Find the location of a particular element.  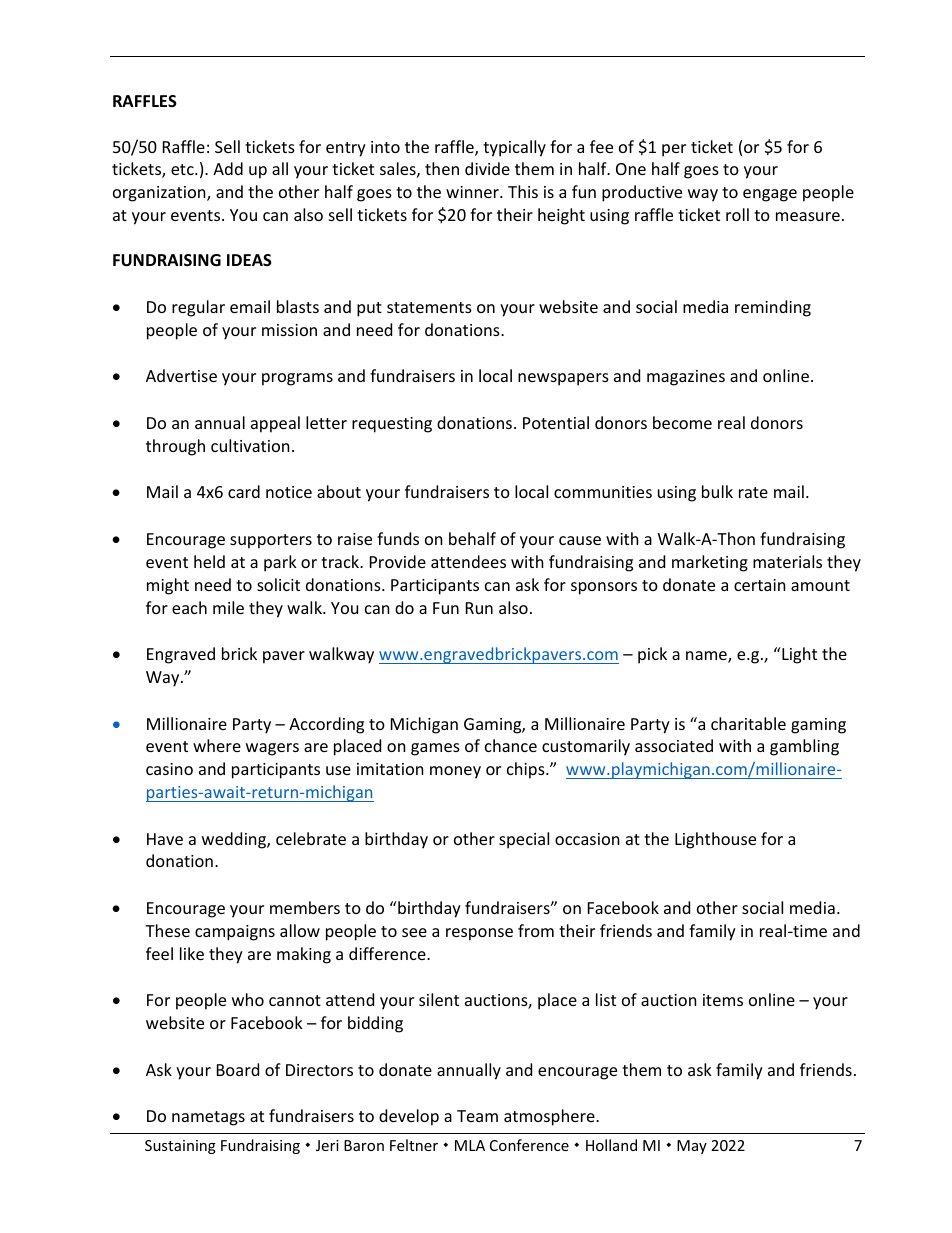

chance is located at coordinates (511, 745).
